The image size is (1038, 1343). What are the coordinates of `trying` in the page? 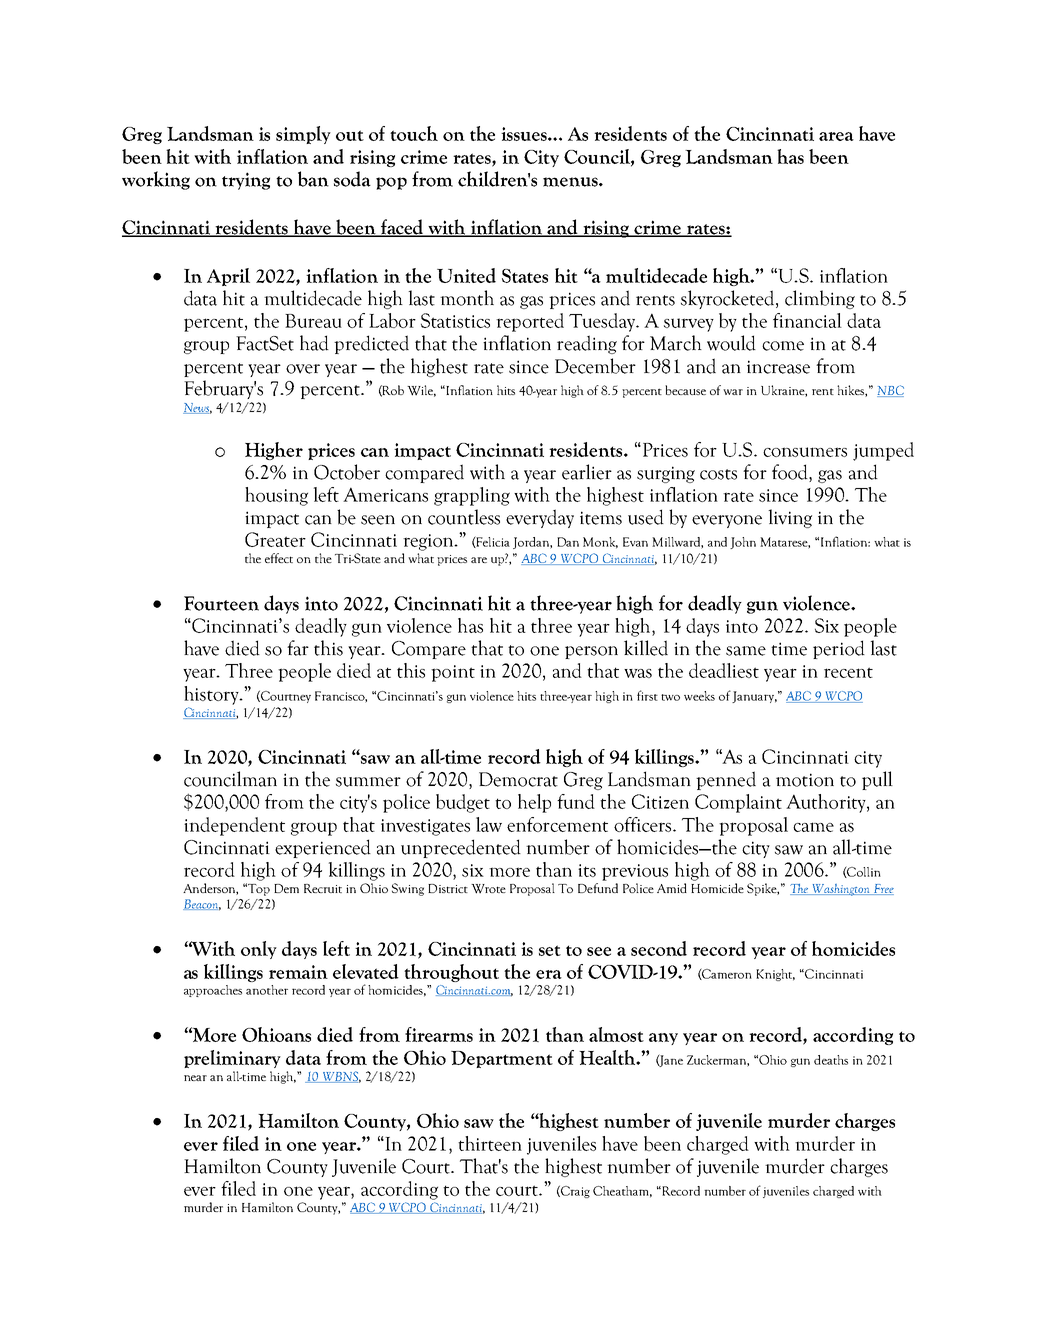 It's located at (246, 181).
